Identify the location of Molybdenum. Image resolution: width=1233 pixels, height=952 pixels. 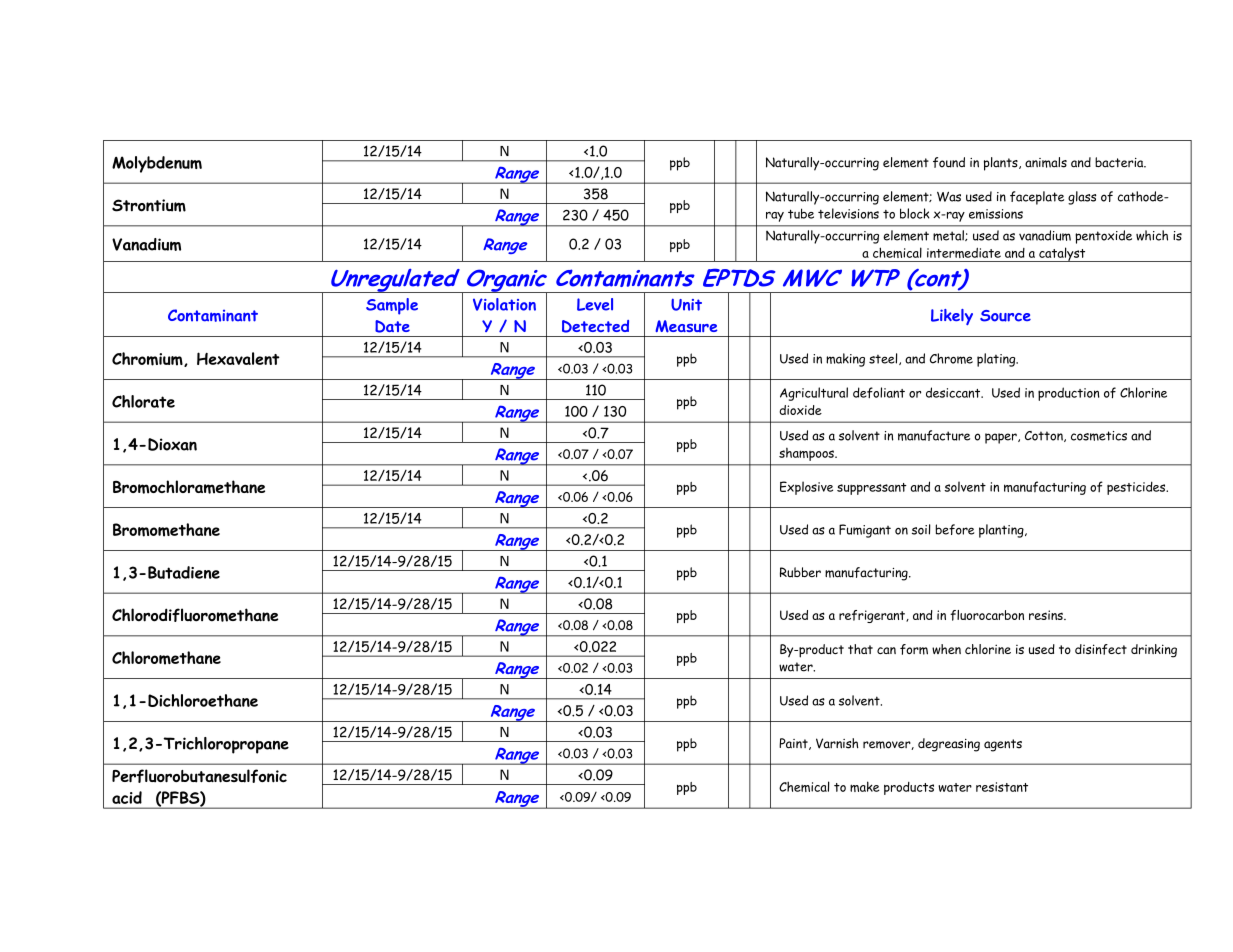
(157, 164).
